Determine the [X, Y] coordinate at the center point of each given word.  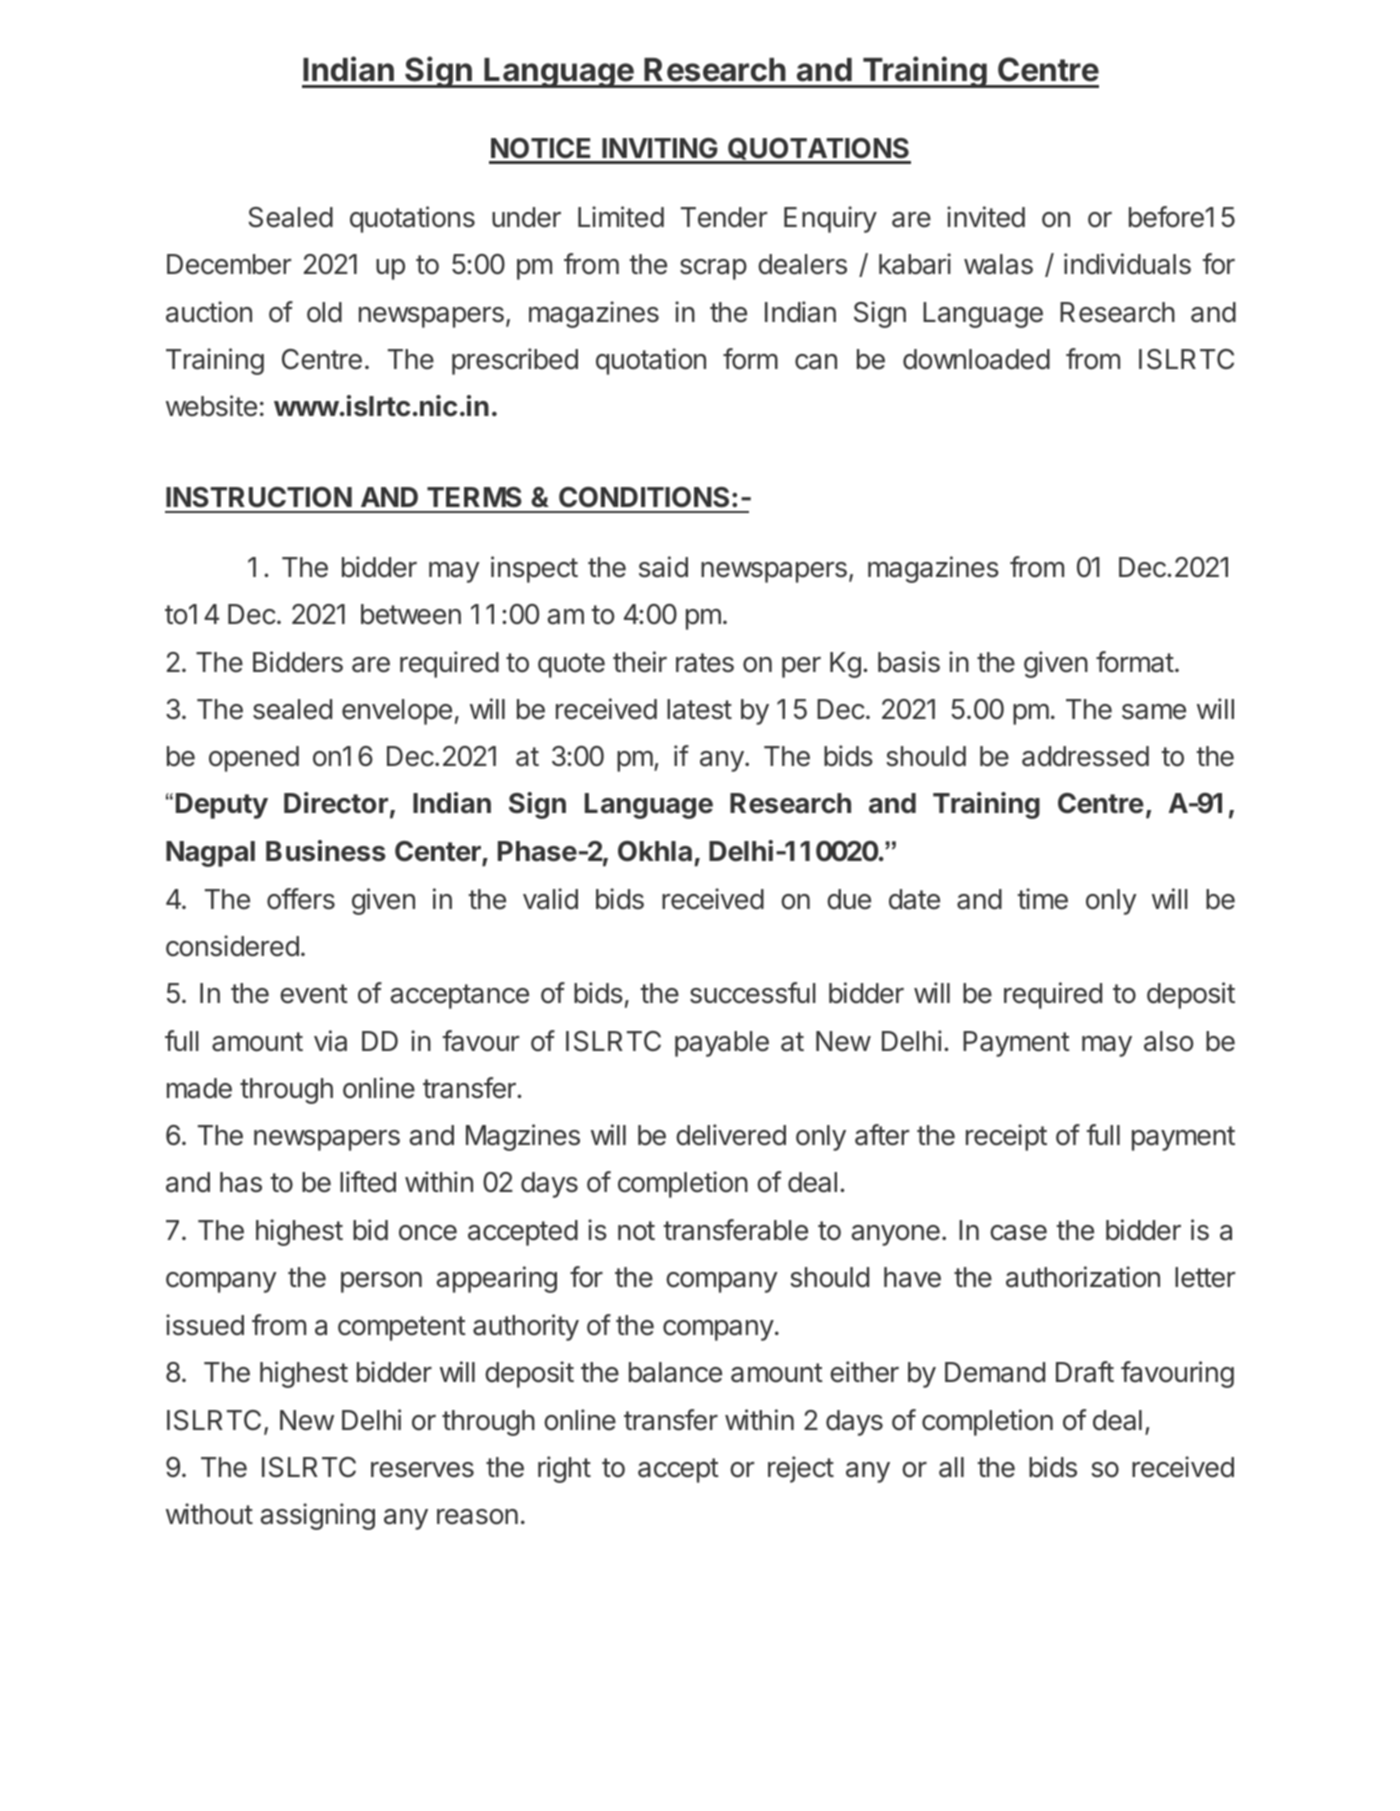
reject [801, 1469]
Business [326, 851]
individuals [1127, 264]
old [324, 312]
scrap [713, 269]
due [849, 899]
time [1043, 899]
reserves [422, 1470]
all [951, 1467]
